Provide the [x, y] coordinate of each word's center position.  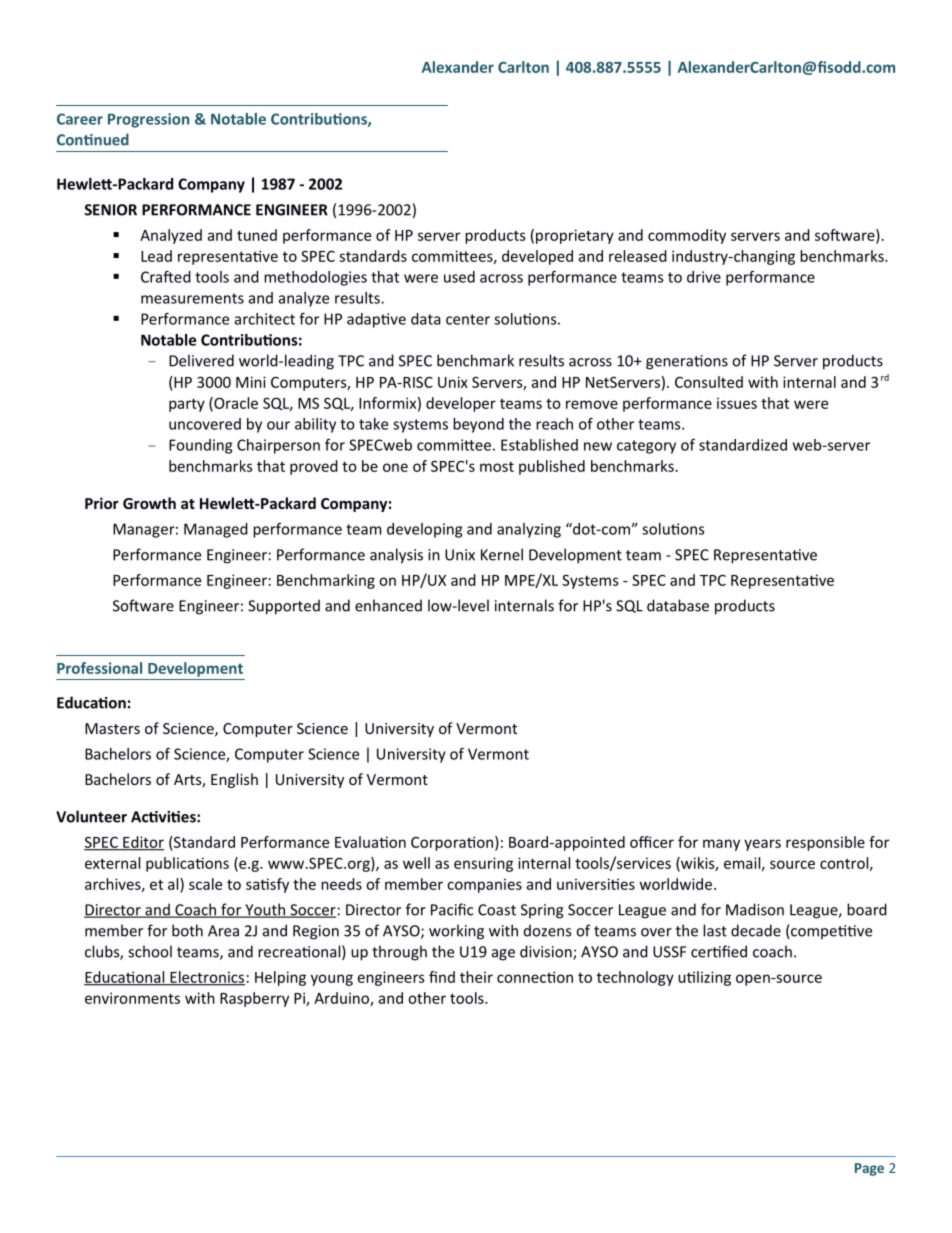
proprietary [575, 236]
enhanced [388, 605]
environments [132, 998]
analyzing [529, 530]
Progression [148, 120]
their [476, 977]
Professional [99, 668]
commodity [687, 236]
